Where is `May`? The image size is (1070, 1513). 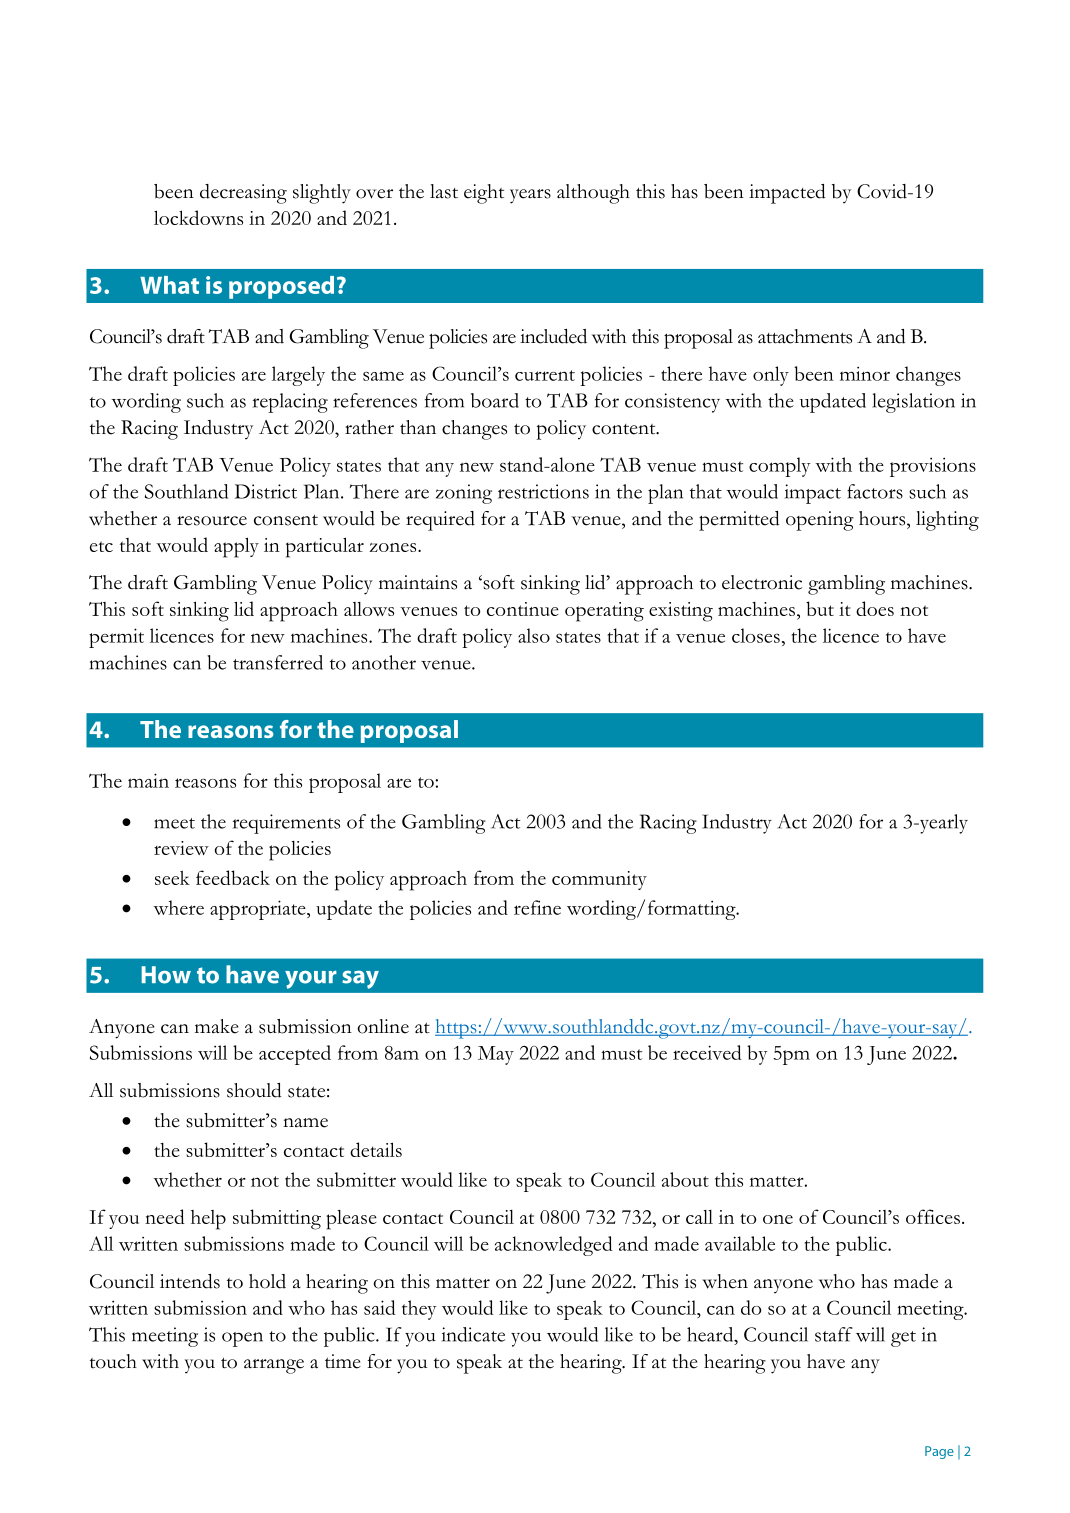 May is located at coordinates (496, 1055).
